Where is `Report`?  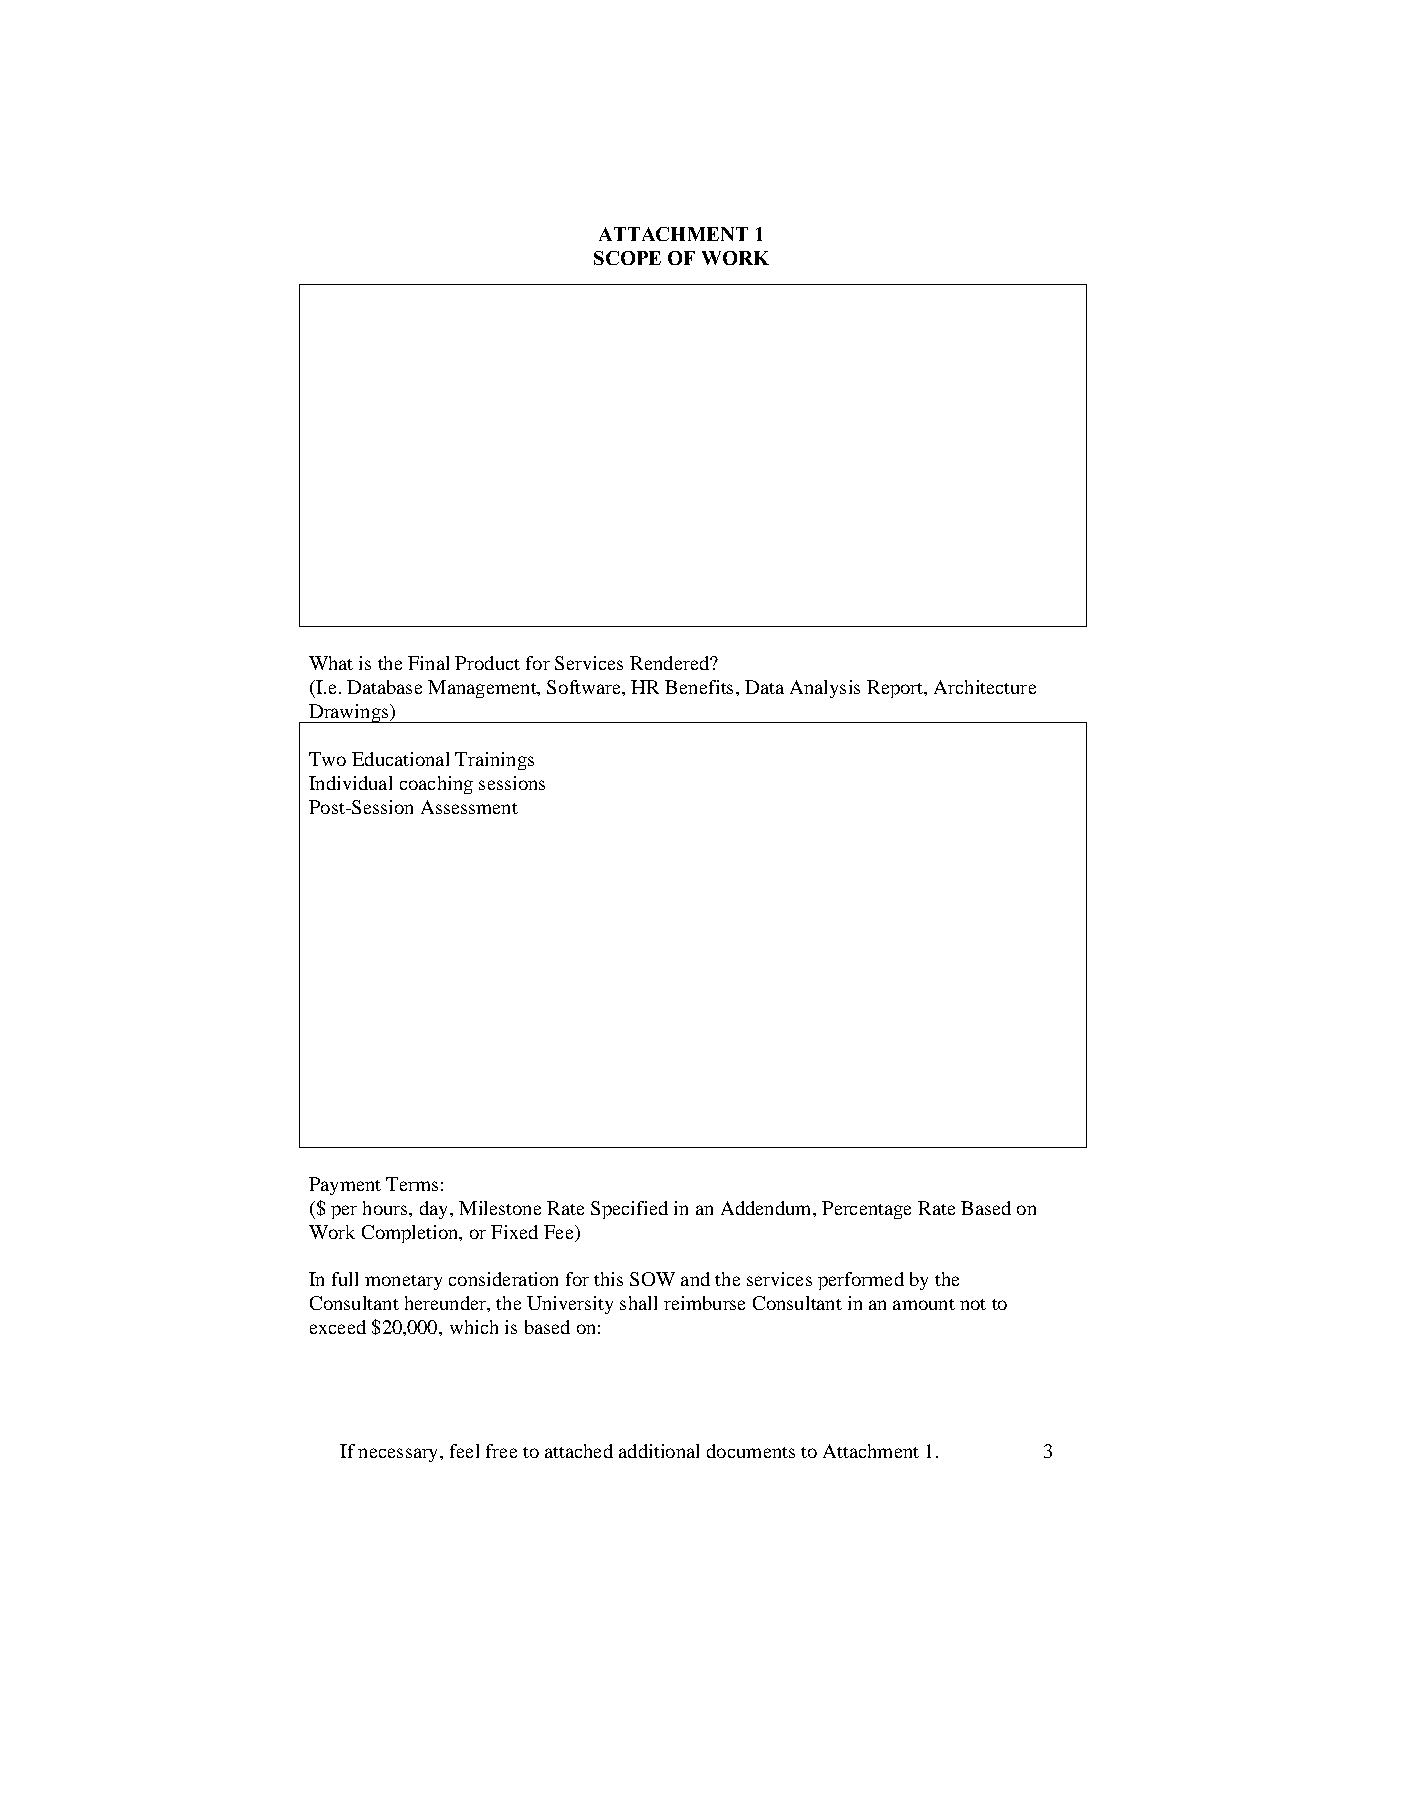
Report is located at coordinates (896, 689).
